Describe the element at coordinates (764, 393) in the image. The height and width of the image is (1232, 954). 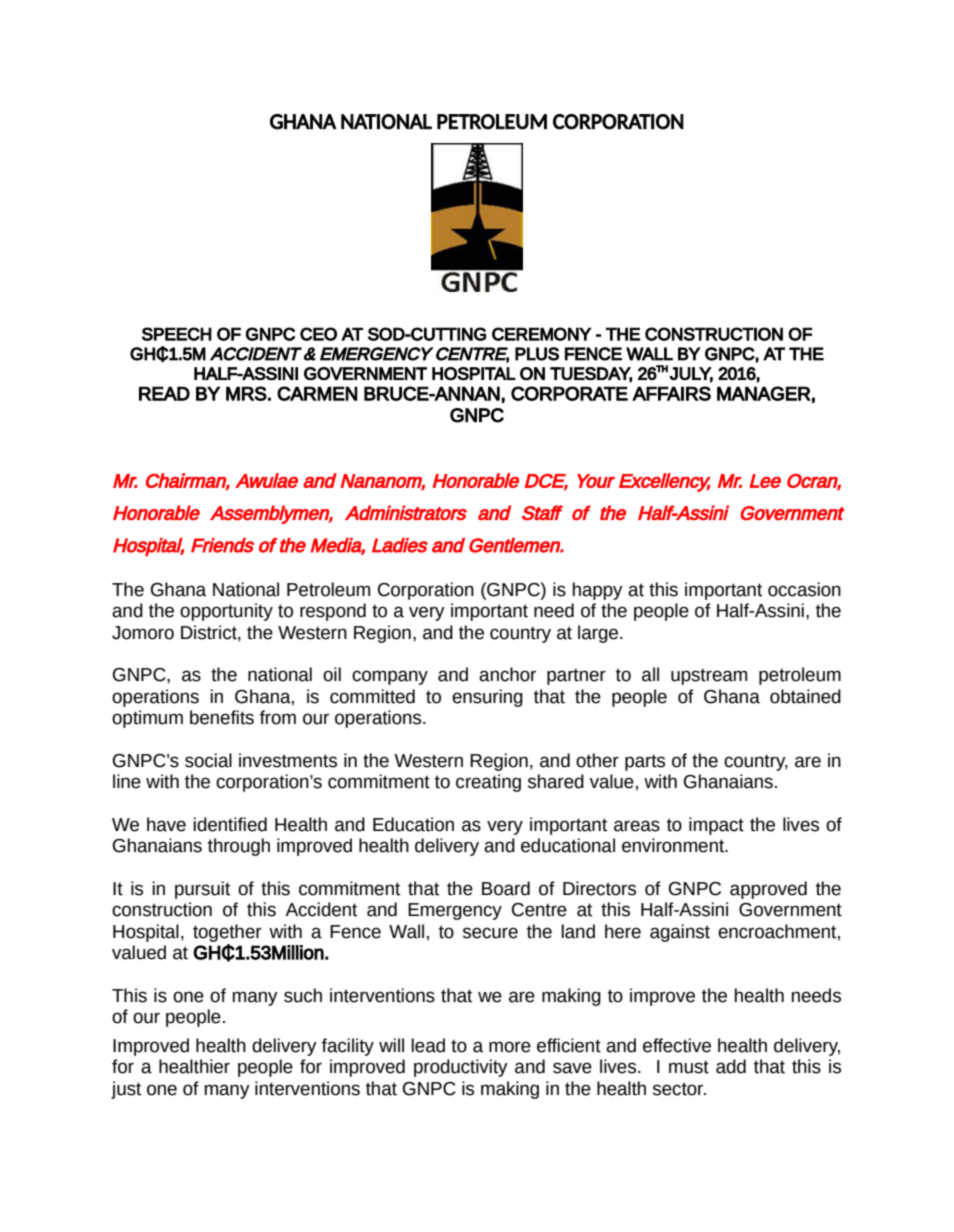
I see `MANAGER` at that location.
